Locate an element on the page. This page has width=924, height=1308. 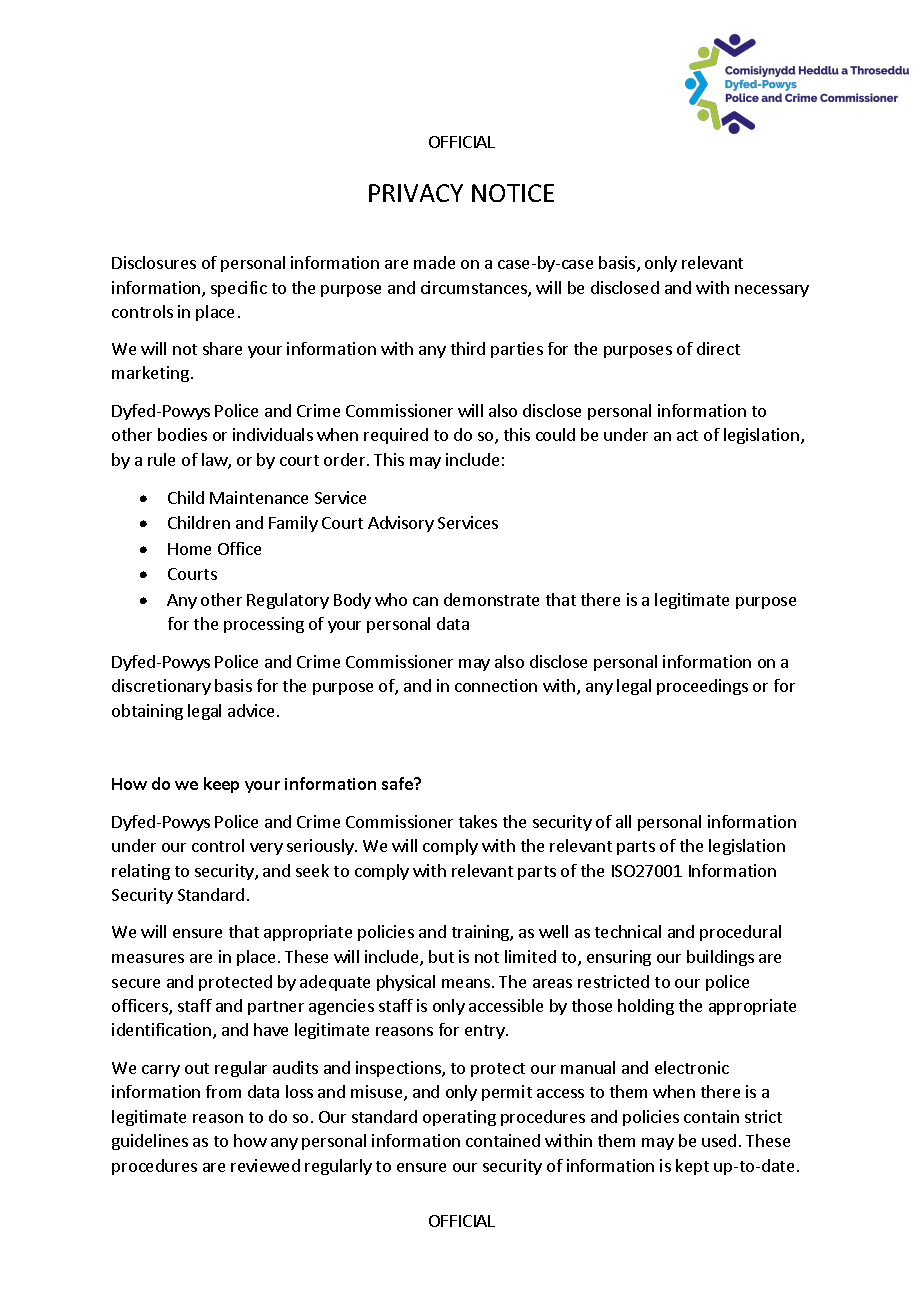
measures is located at coordinates (148, 958).
